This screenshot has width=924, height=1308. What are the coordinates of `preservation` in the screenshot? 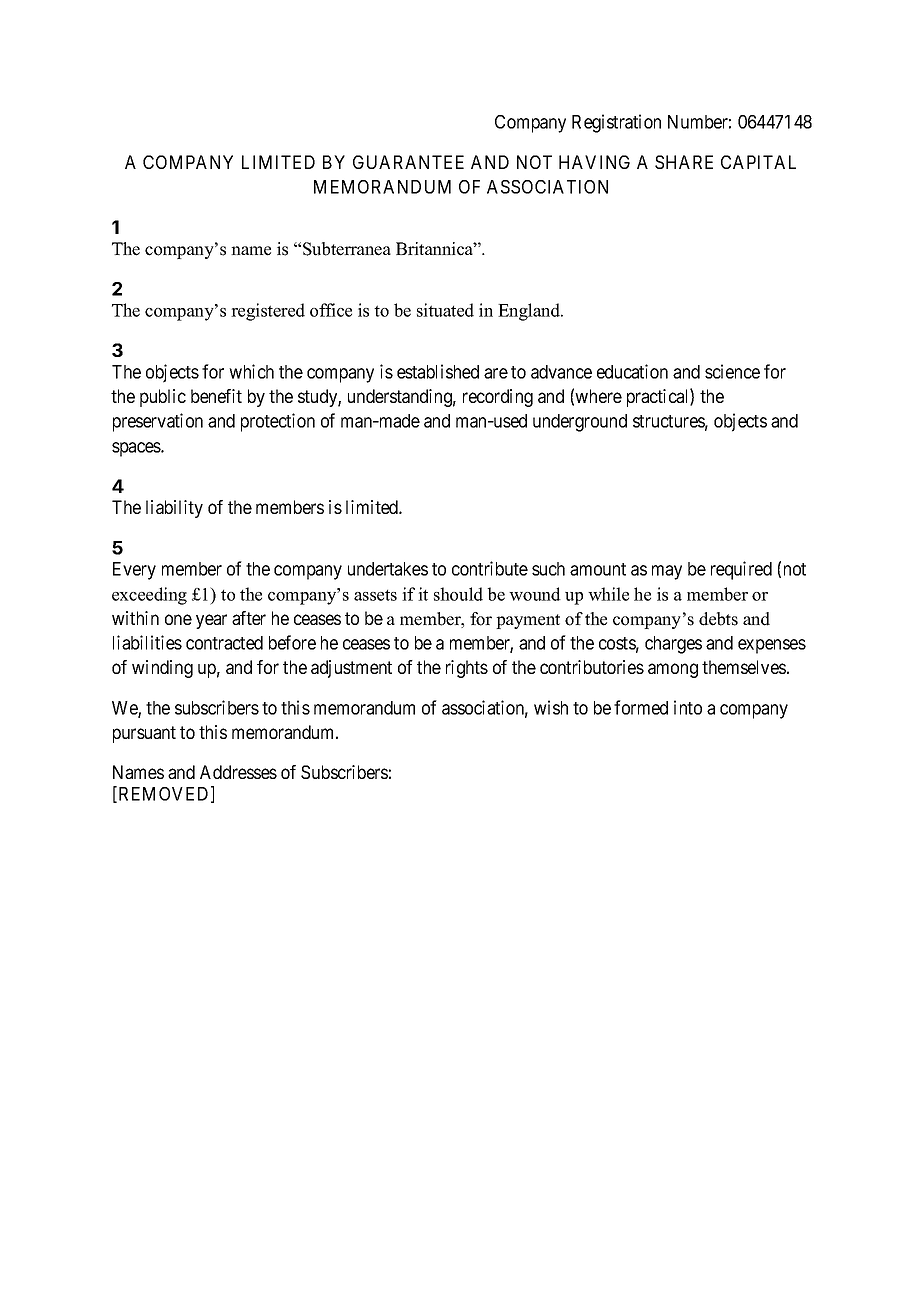 It's located at (158, 422).
